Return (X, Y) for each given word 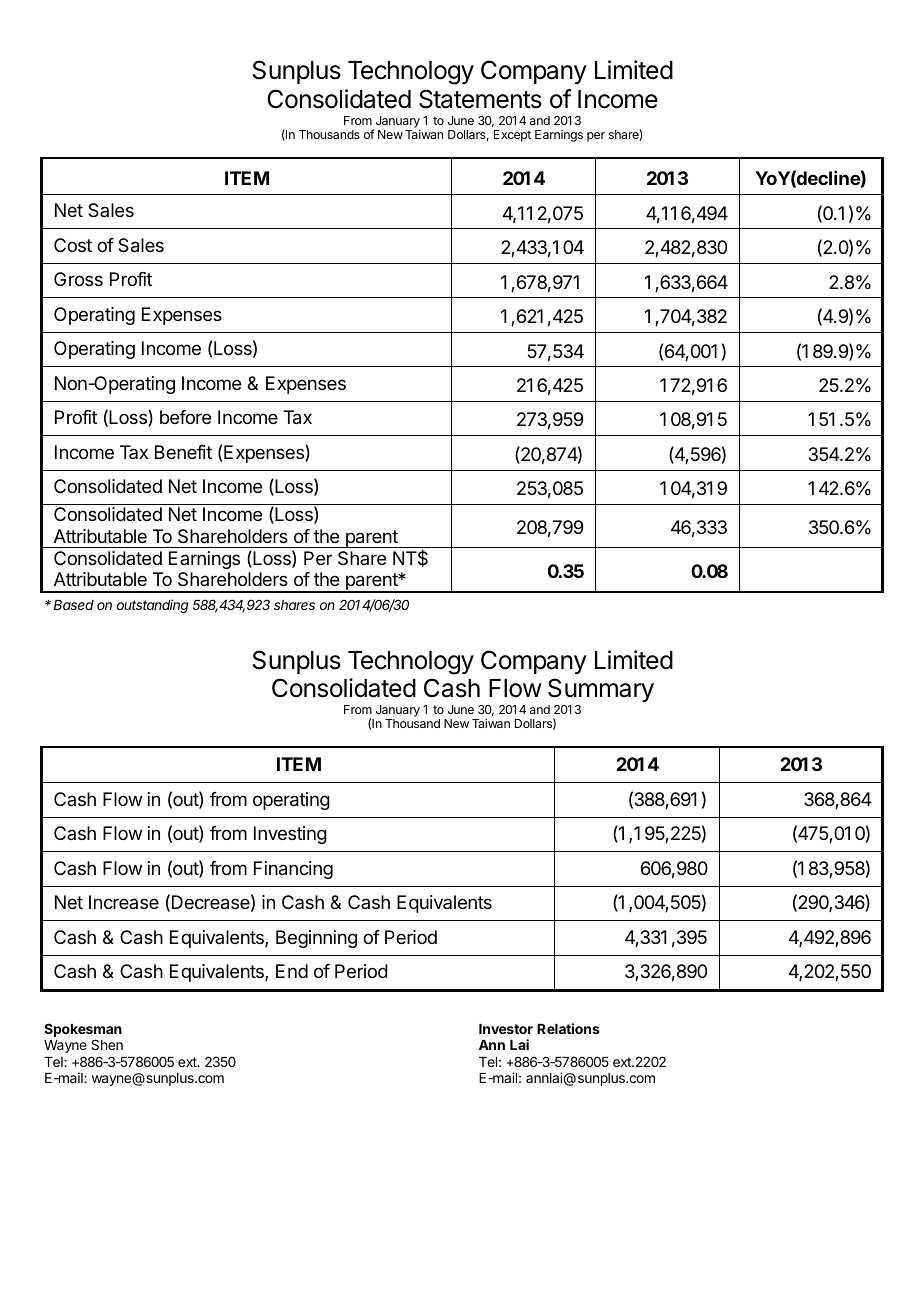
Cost (73, 245)
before (185, 417)
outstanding (153, 606)
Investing (290, 835)
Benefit (183, 452)
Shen (107, 1044)
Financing (293, 870)
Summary (601, 690)
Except (512, 136)
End (292, 971)
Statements (480, 99)
